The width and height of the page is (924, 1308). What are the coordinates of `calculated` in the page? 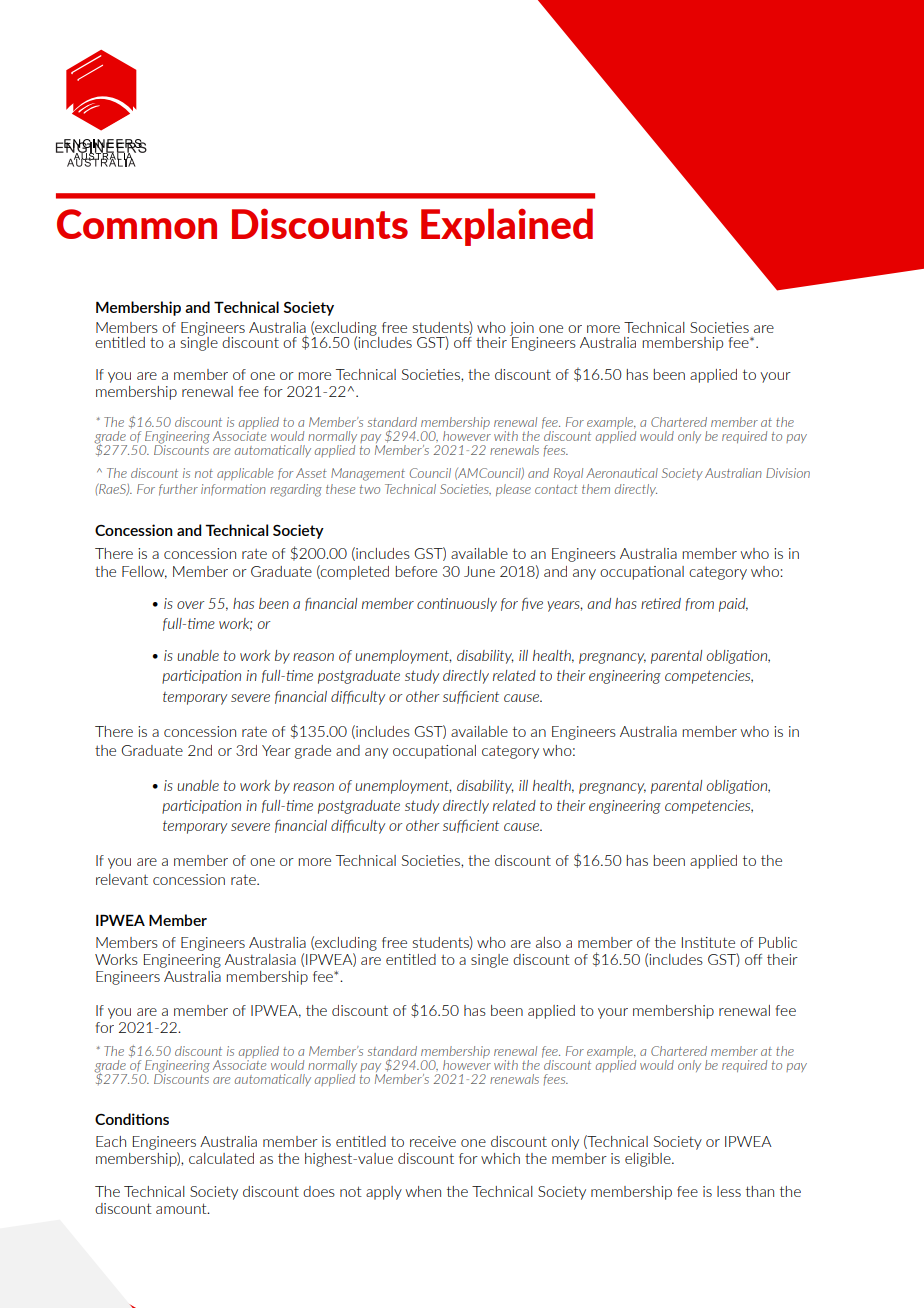 It's located at (221, 1158).
